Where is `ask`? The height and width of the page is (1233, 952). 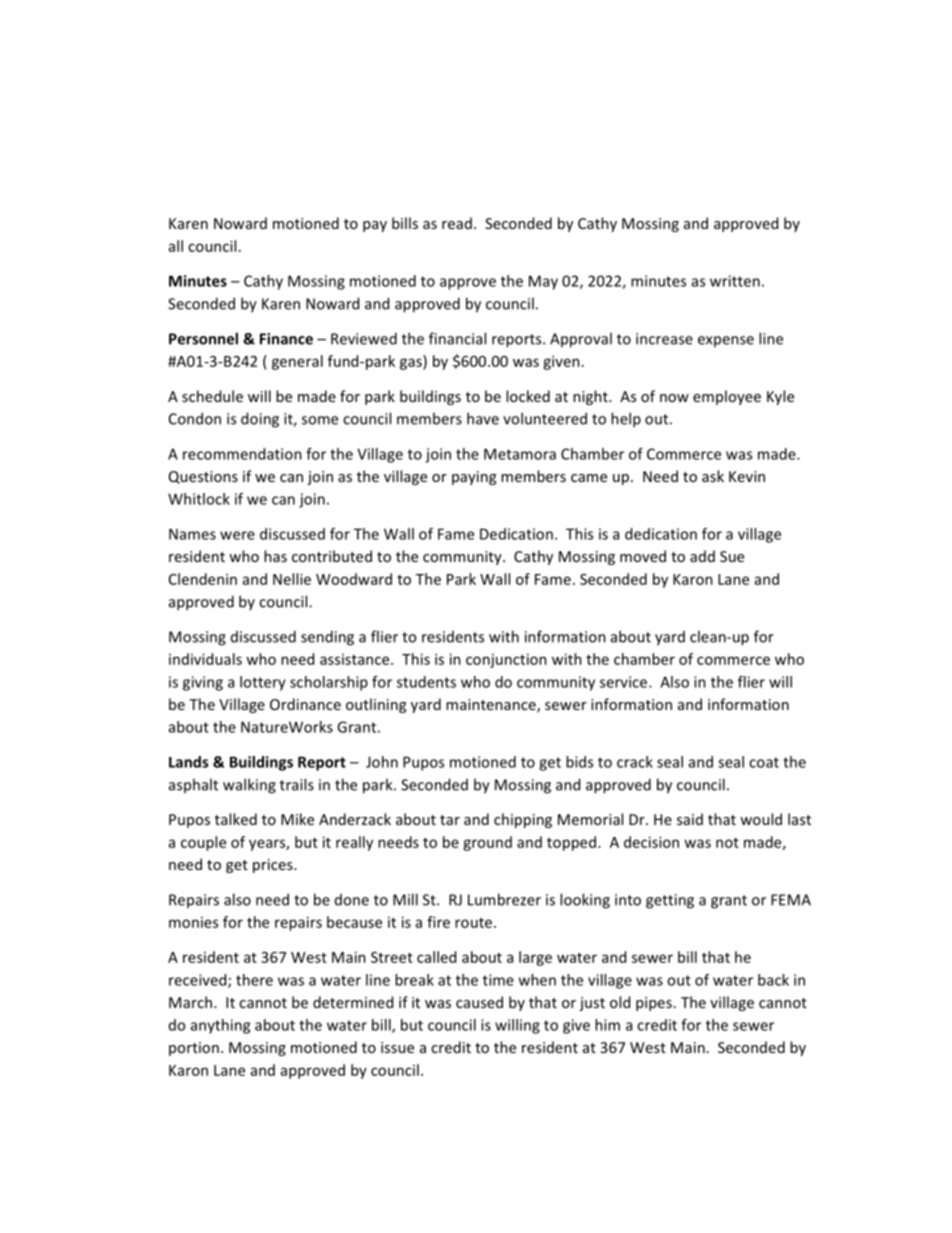 ask is located at coordinates (713, 476).
